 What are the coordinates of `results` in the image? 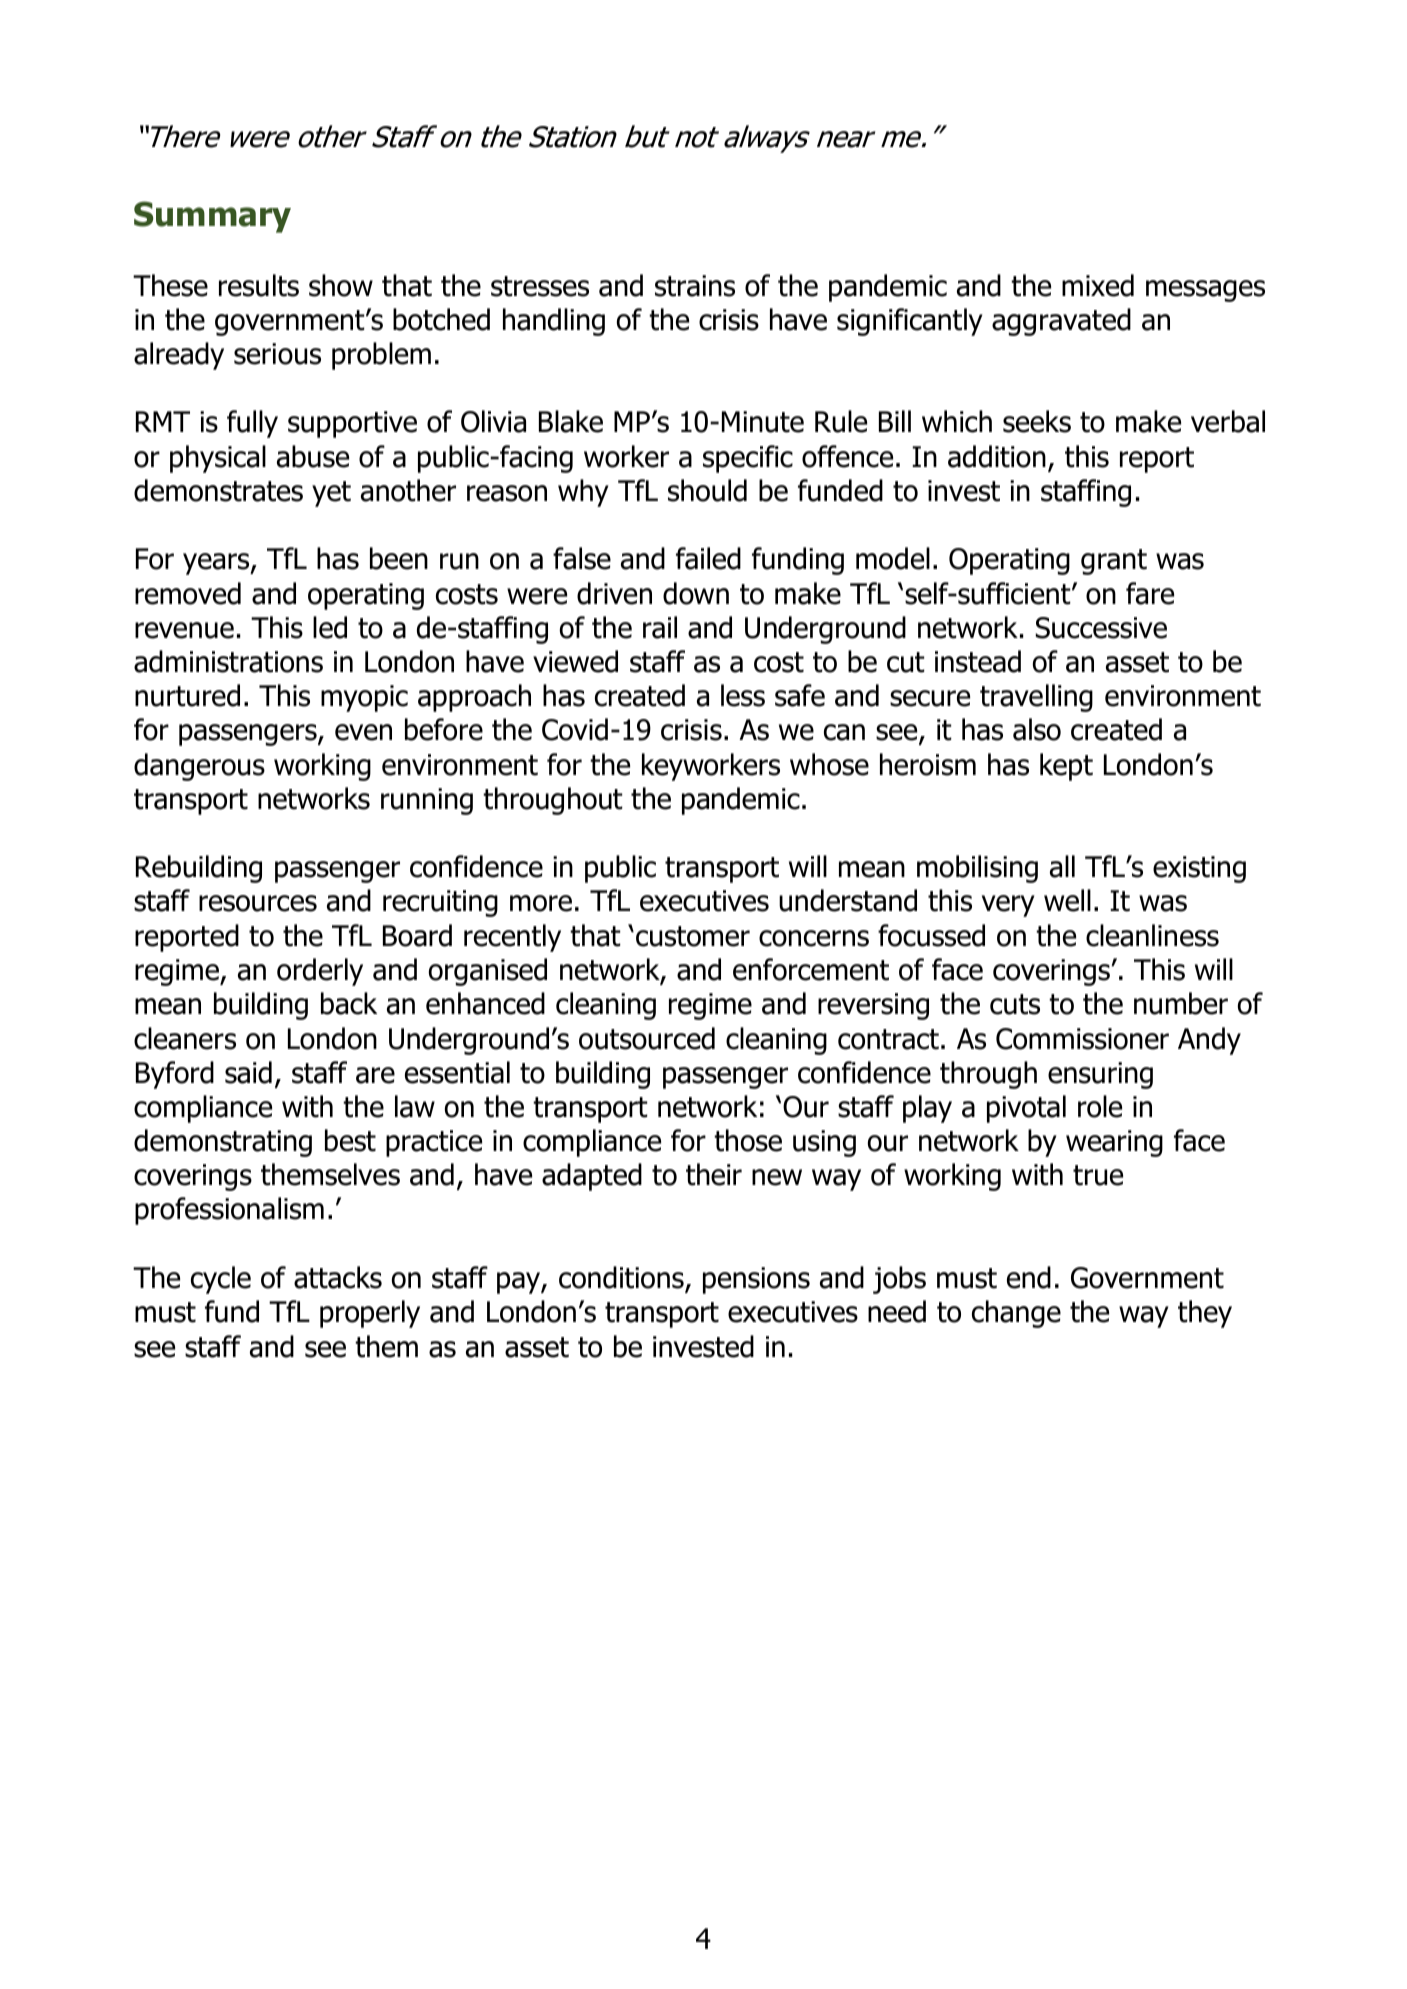 It's located at (259, 285).
